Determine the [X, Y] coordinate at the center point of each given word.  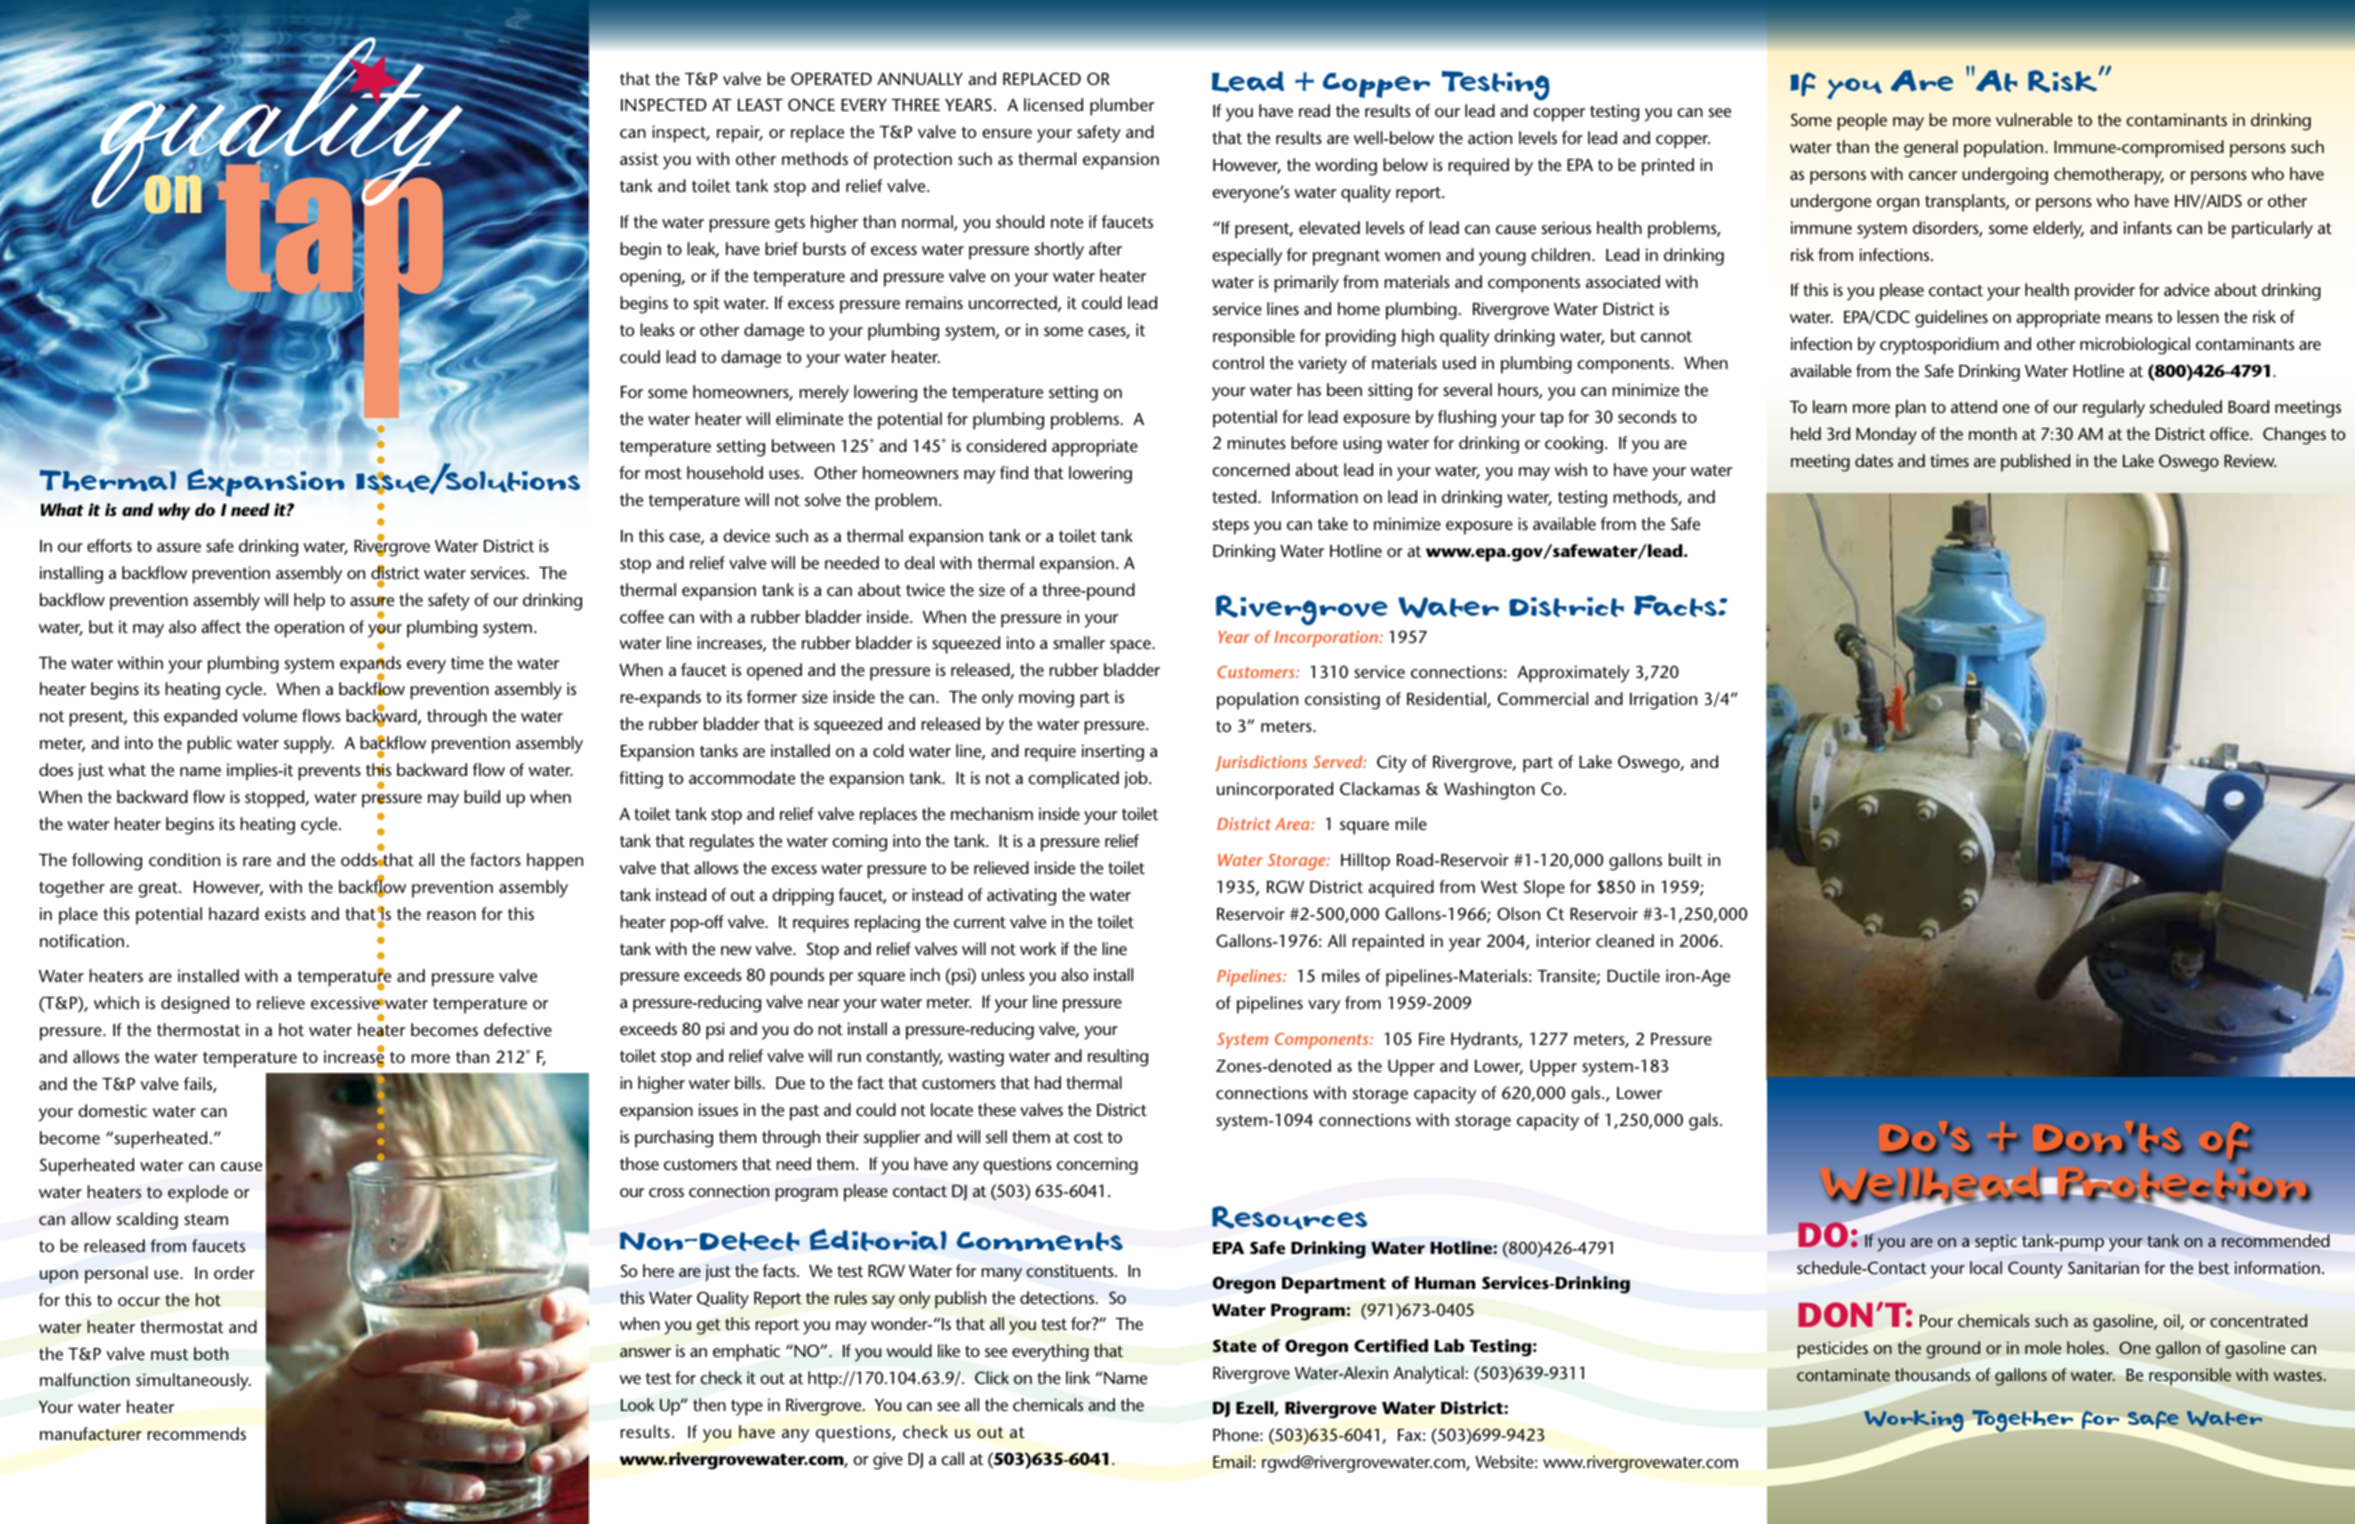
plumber [1122, 107]
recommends [196, 1433]
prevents [329, 773]
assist [639, 158]
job [1137, 779]
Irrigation [1663, 701]
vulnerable [2034, 119]
